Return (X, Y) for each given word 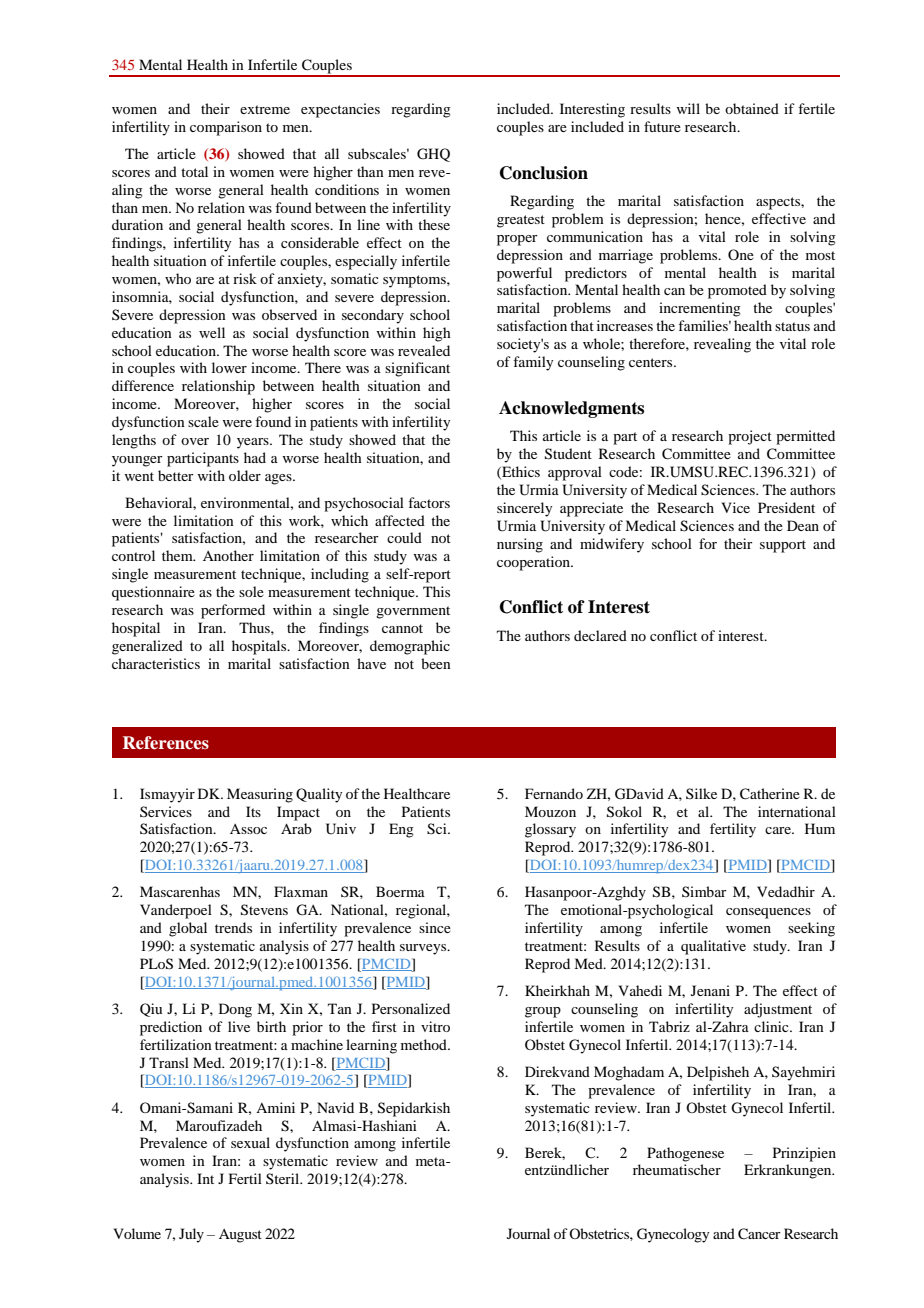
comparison (226, 128)
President (786, 507)
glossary (550, 830)
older (245, 475)
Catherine (770, 794)
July (191, 1235)
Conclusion (544, 173)
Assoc (248, 829)
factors (429, 502)
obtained (752, 108)
